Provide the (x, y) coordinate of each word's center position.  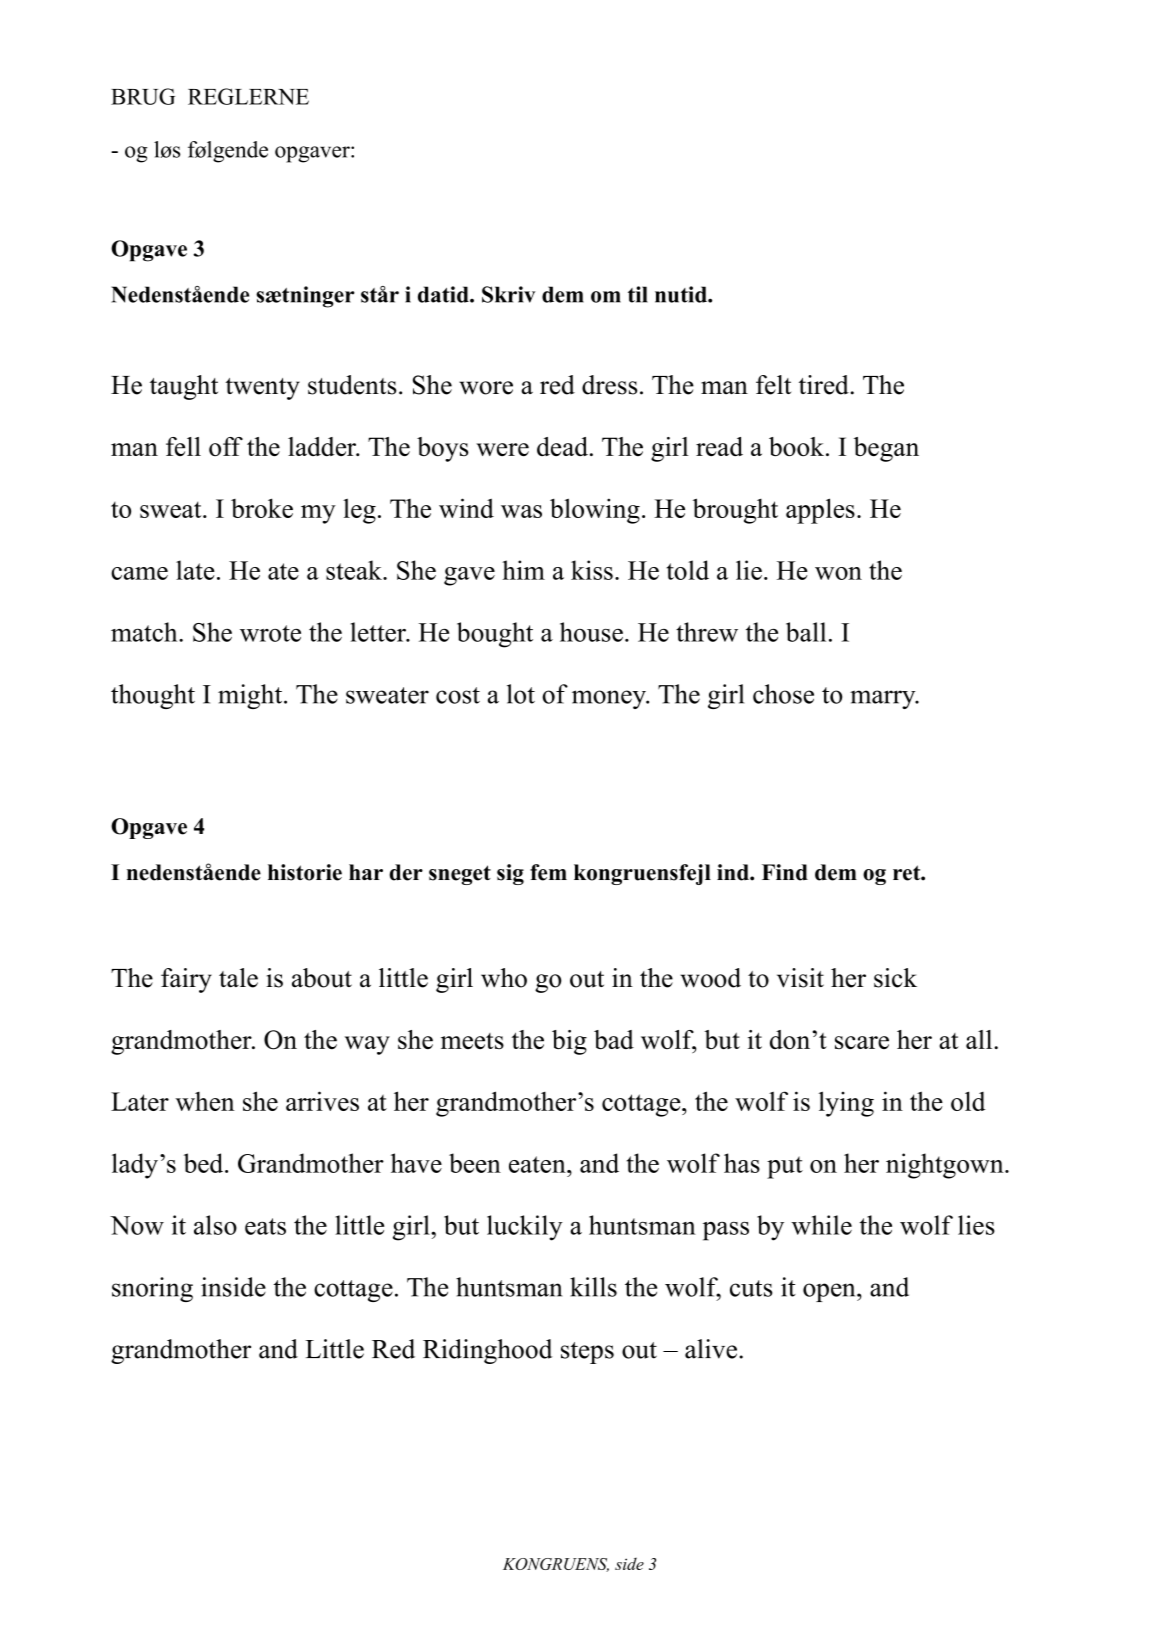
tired (825, 385)
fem (548, 872)
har (366, 872)
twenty (263, 389)
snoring (152, 1289)
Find (785, 872)
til (638, 294)
